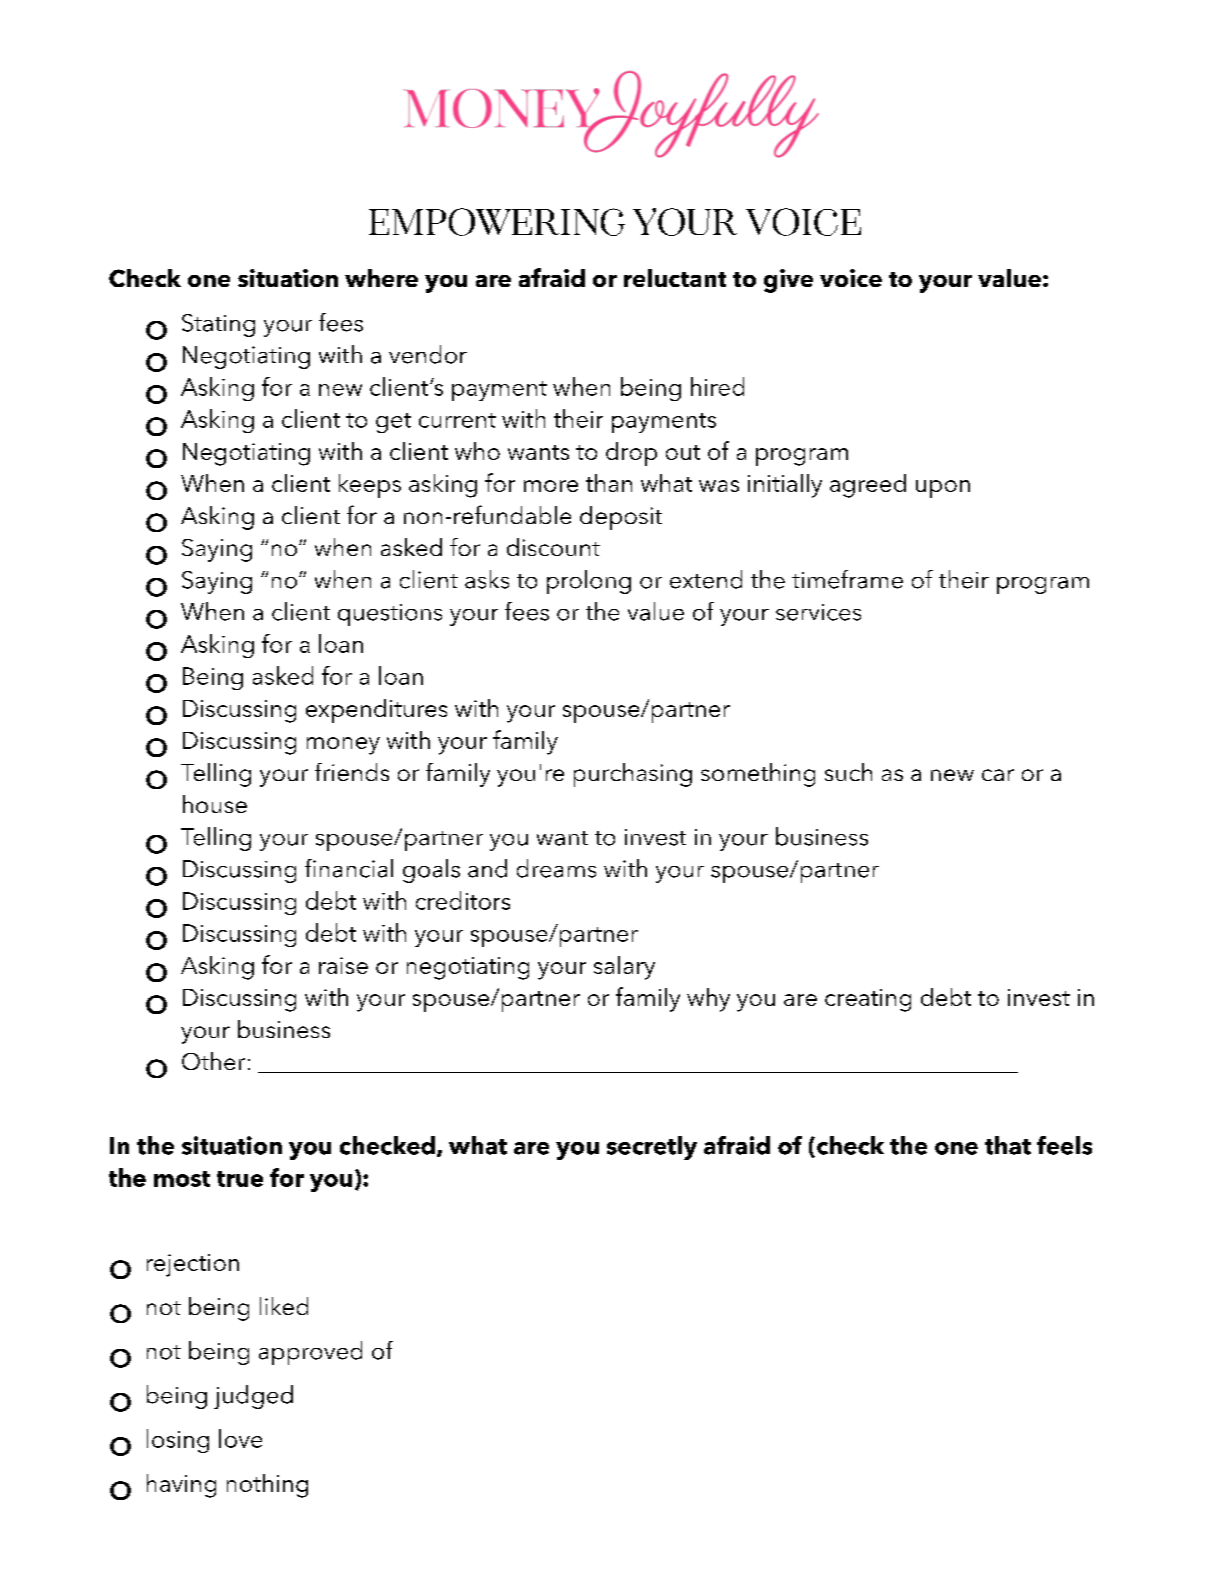 The width and height of the screenshot is (1229, 1590). Describe the element at coordinates (556, 868) in the screenshot. I see `dreams` at that location.
